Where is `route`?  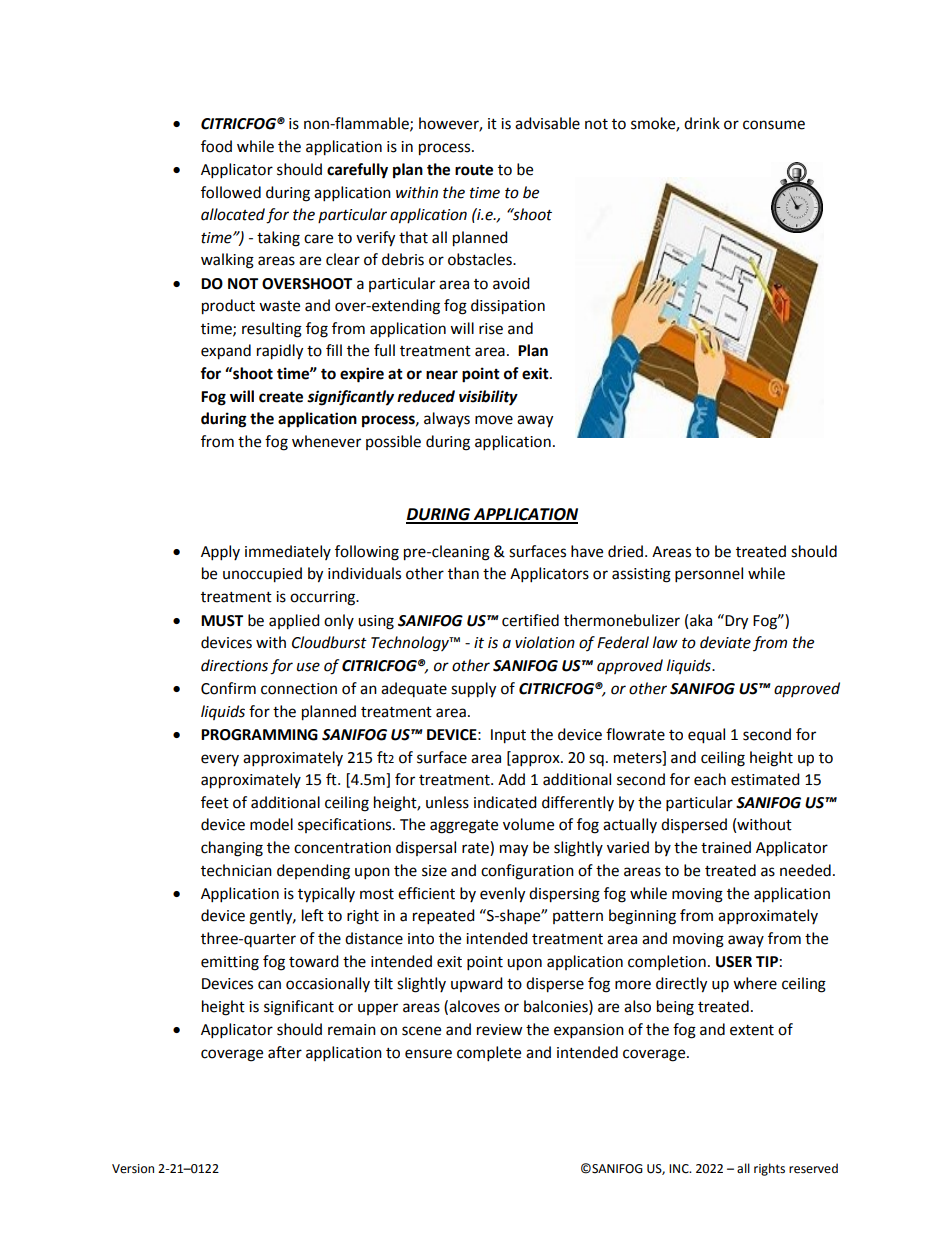 route is located at coordinates (474, 170).
